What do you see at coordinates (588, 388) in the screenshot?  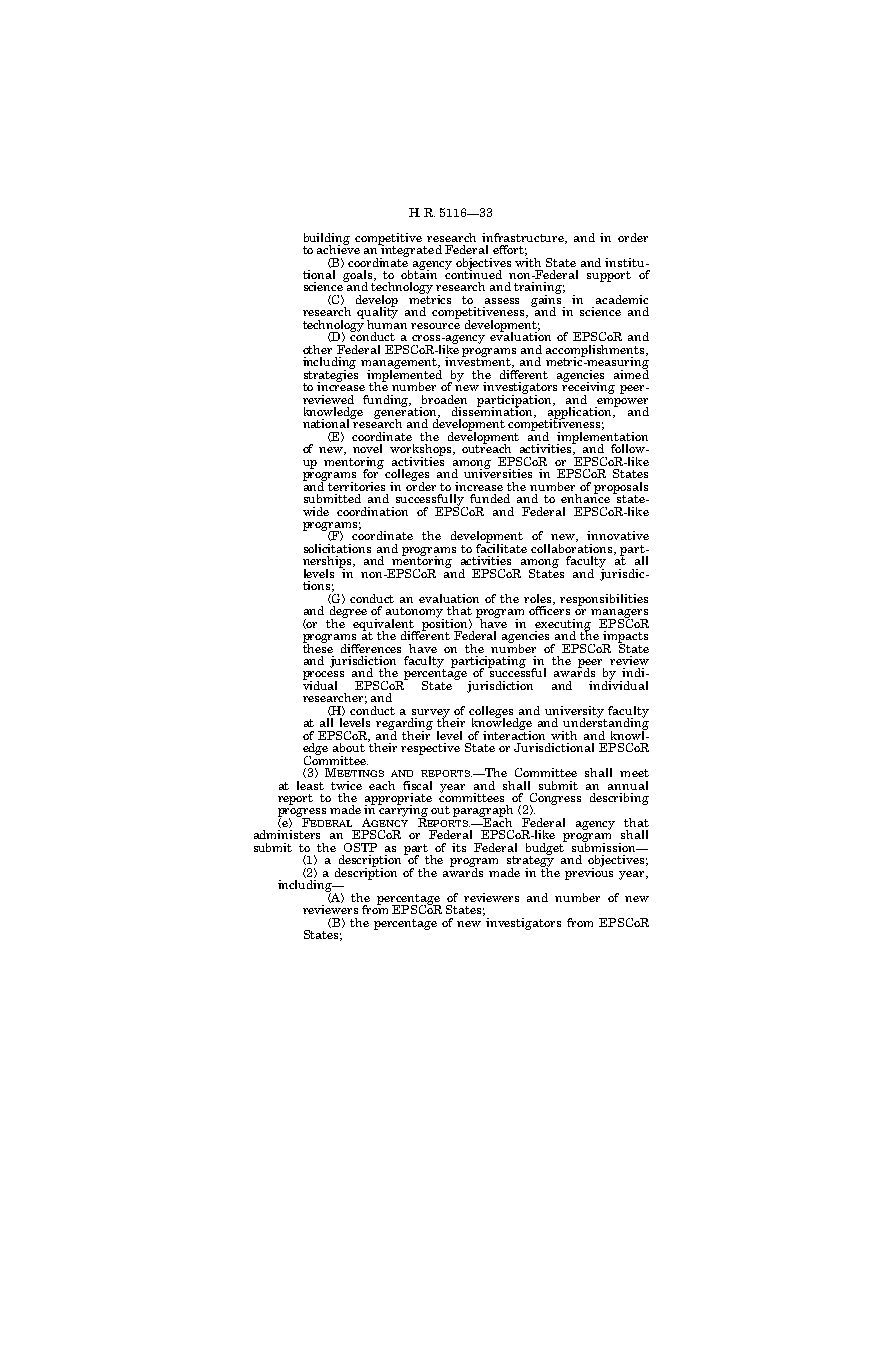 I see `receiving` at bounding box center [588, 388].
